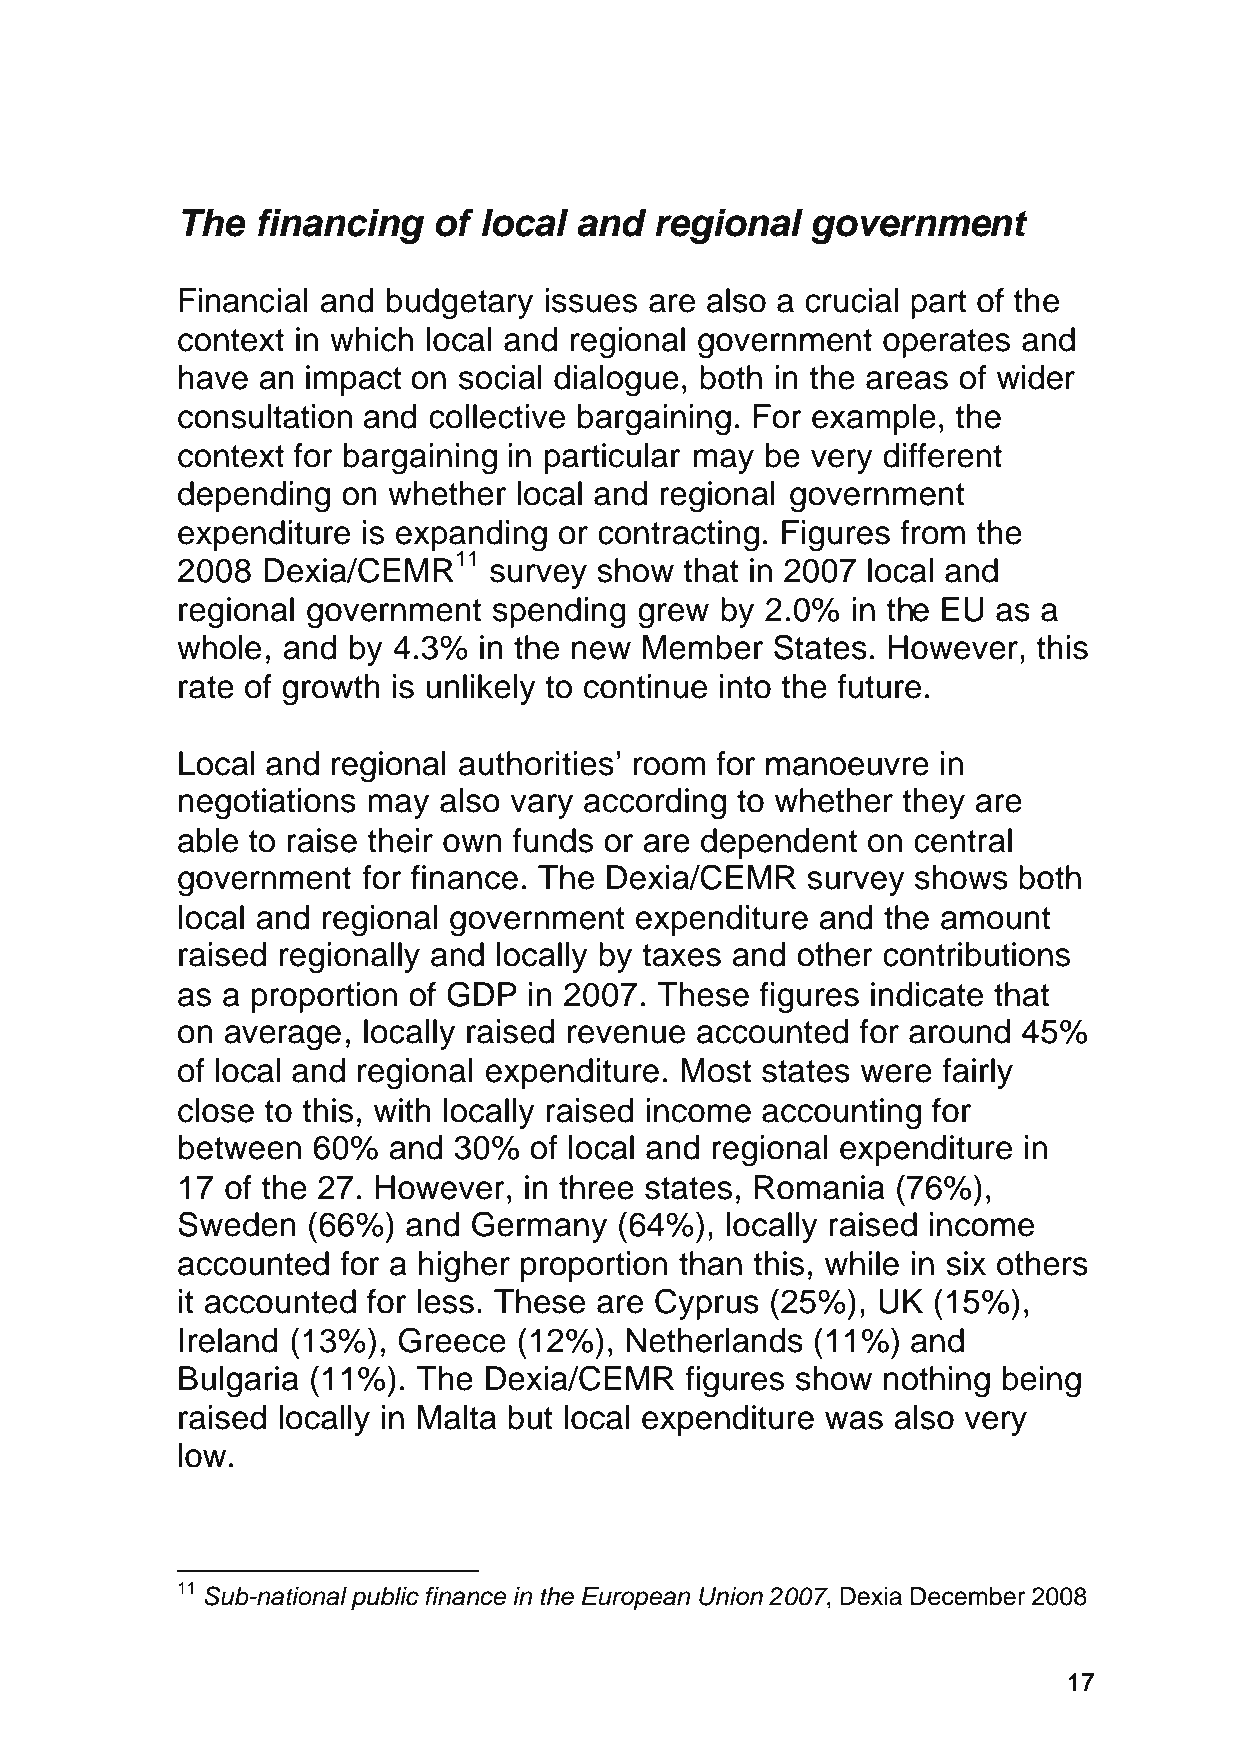 This image has height=1762, width=1247. What do you see at coordinates (591, 300) in the image?
I see `issues` at bounding box center [591, 300].
